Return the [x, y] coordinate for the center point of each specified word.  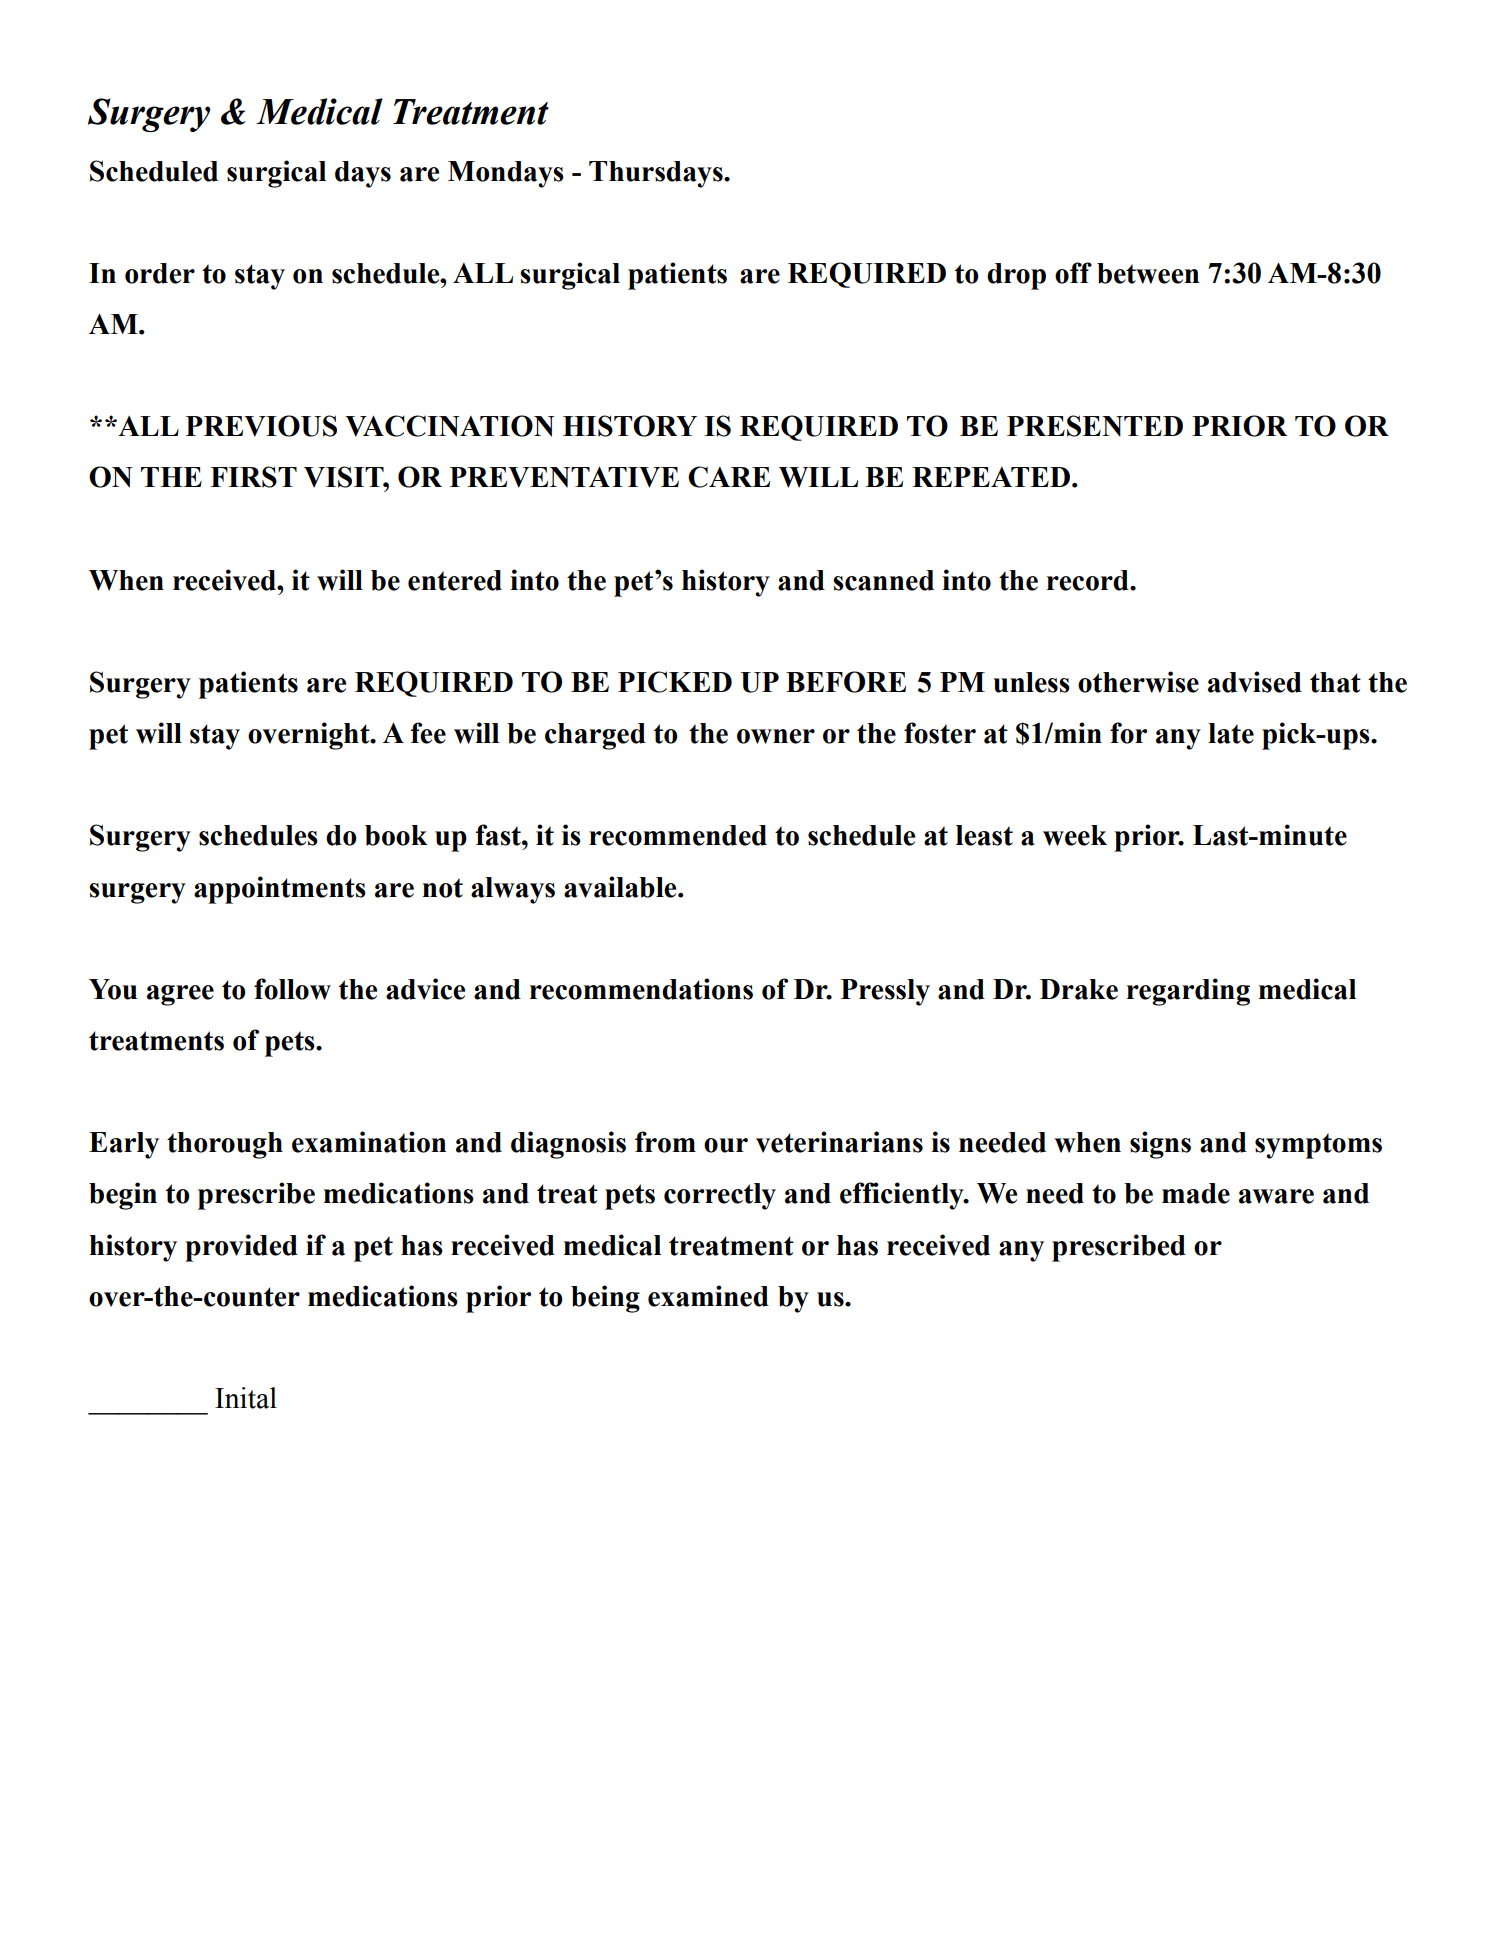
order [160, 273]
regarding [1188, 992]
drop [1016, 276]
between [1148, 273]
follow [292, 989]
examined [708, 1296]
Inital [246, 1398]
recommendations [641, 989]
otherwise [1138, 682]
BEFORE [846, 682]
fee [428, 733]
